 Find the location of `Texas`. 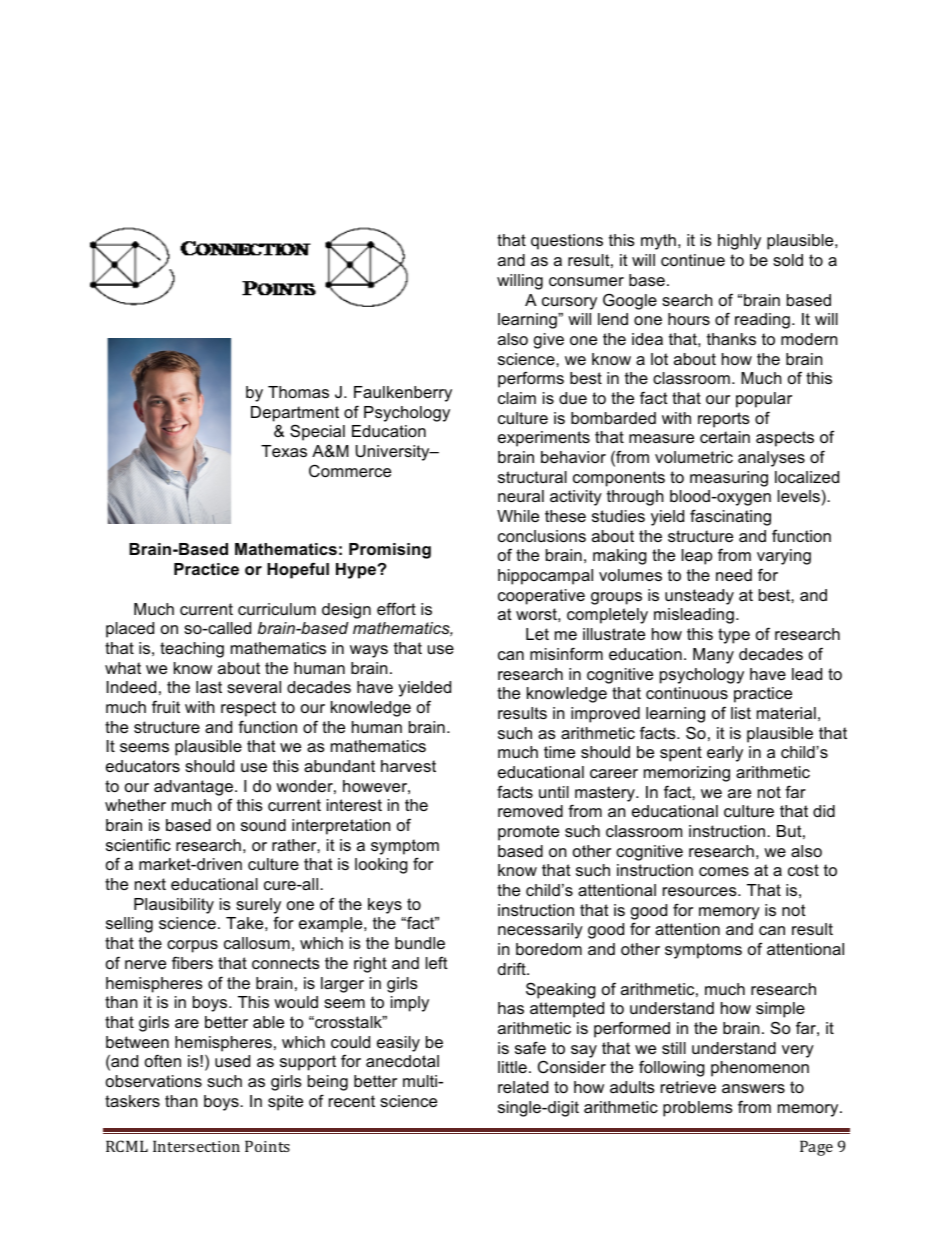

Texas is located at coordinates (284, 451).
